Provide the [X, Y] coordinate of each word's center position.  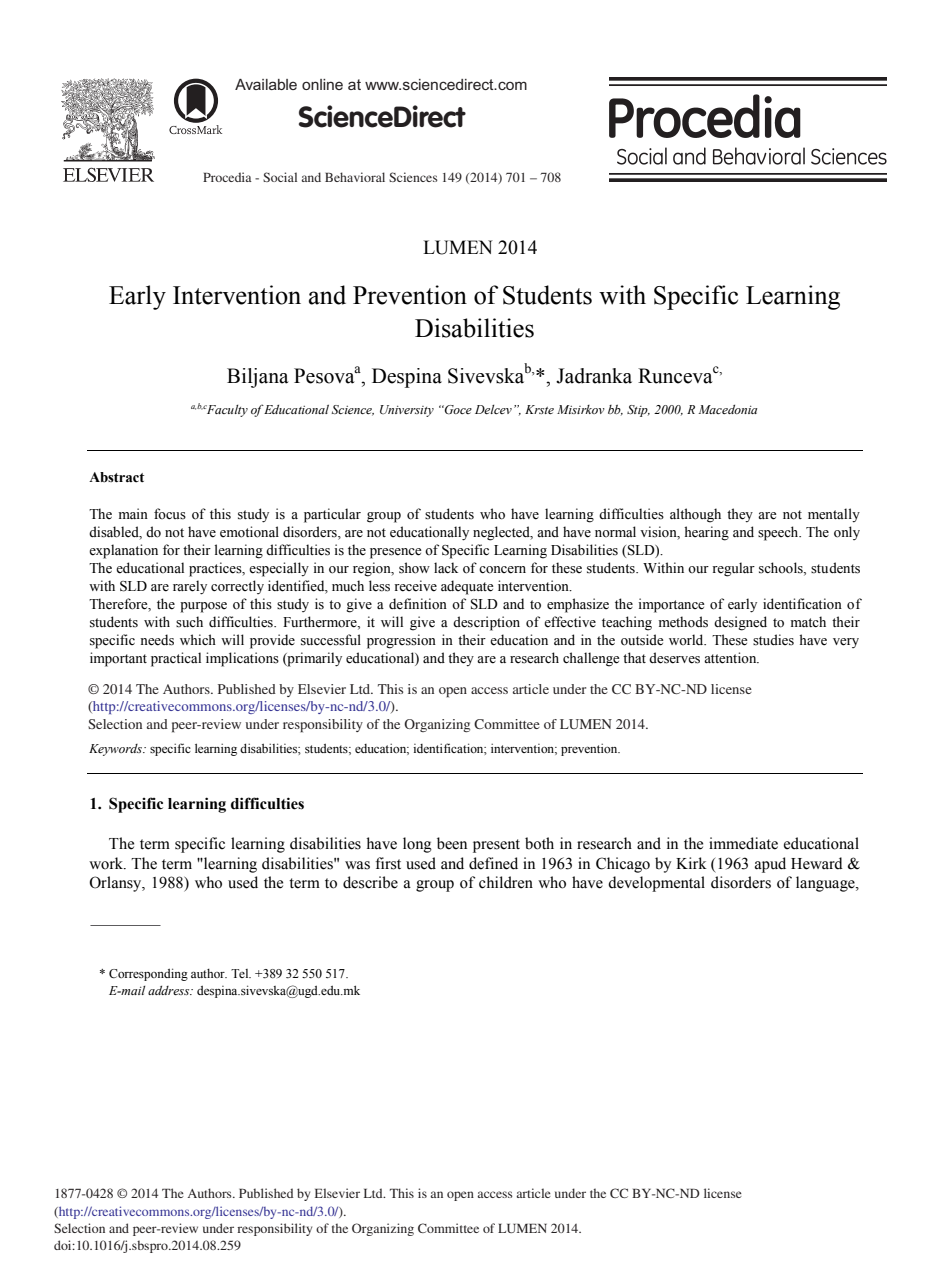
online [322, 84]
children [506, 882]
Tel [241, 973]
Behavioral [355, 177]
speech [779, 533]
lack [446, 567]
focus [170, 514]
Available [266, 84]
